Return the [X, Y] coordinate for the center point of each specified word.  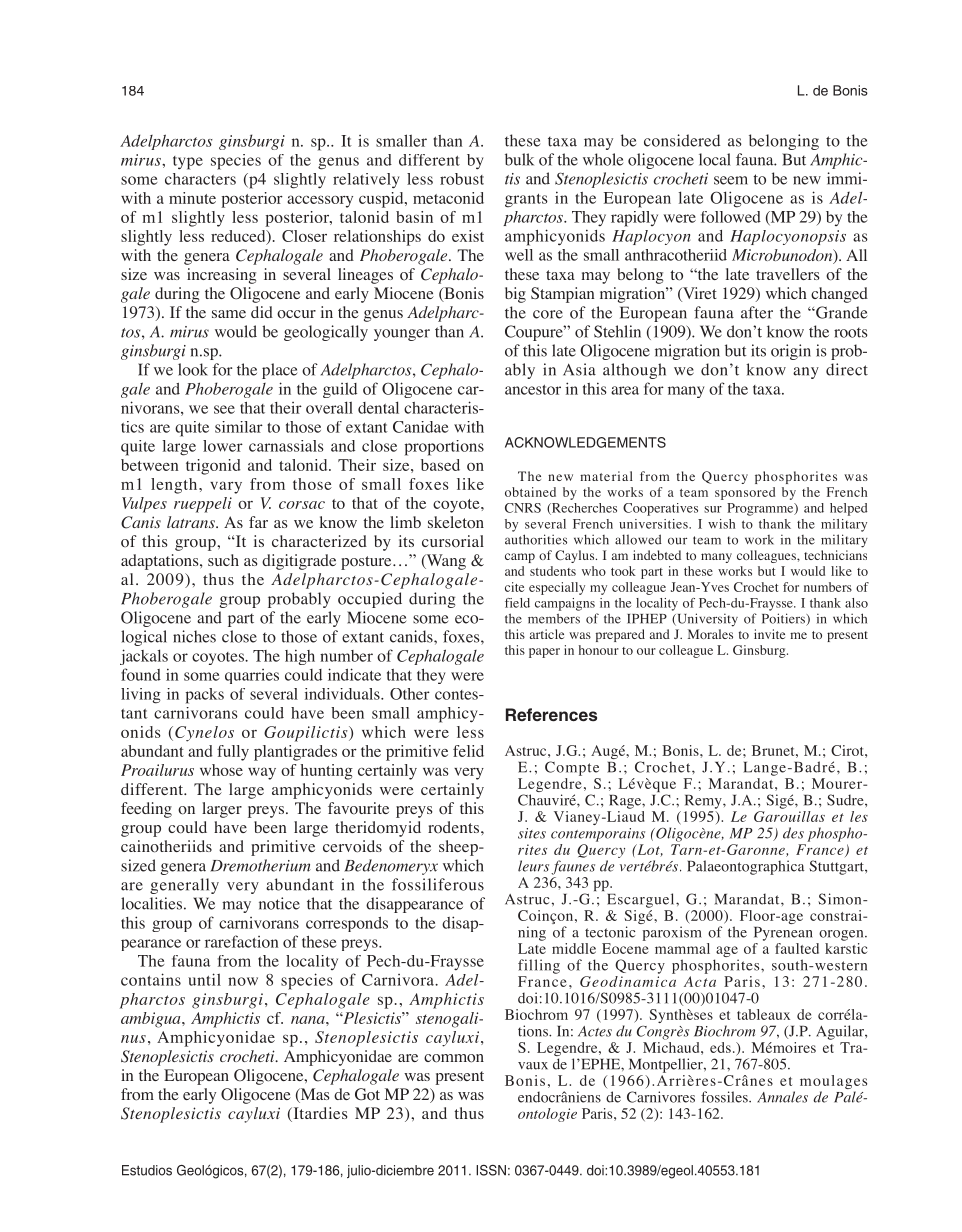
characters [200, 179]
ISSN [491, 1170]
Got [367, 1094]
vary [226, 487]
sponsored [745, 493]
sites [532, 833]
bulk [519, 159]
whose [221, 770]
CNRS [523, 508]
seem [731, 180]
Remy [704, 802]
